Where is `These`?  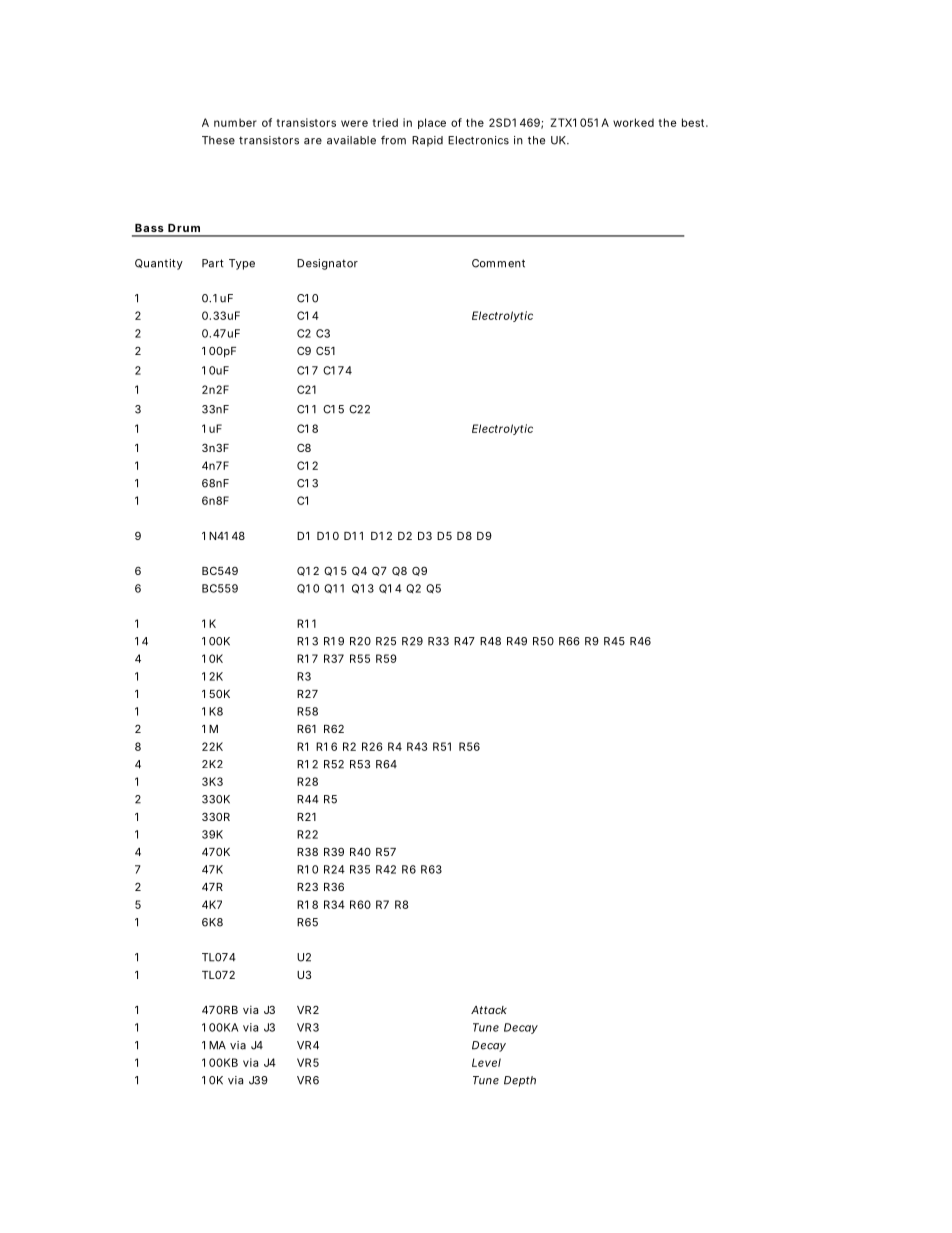
These is located at coordinates (218, 140).
